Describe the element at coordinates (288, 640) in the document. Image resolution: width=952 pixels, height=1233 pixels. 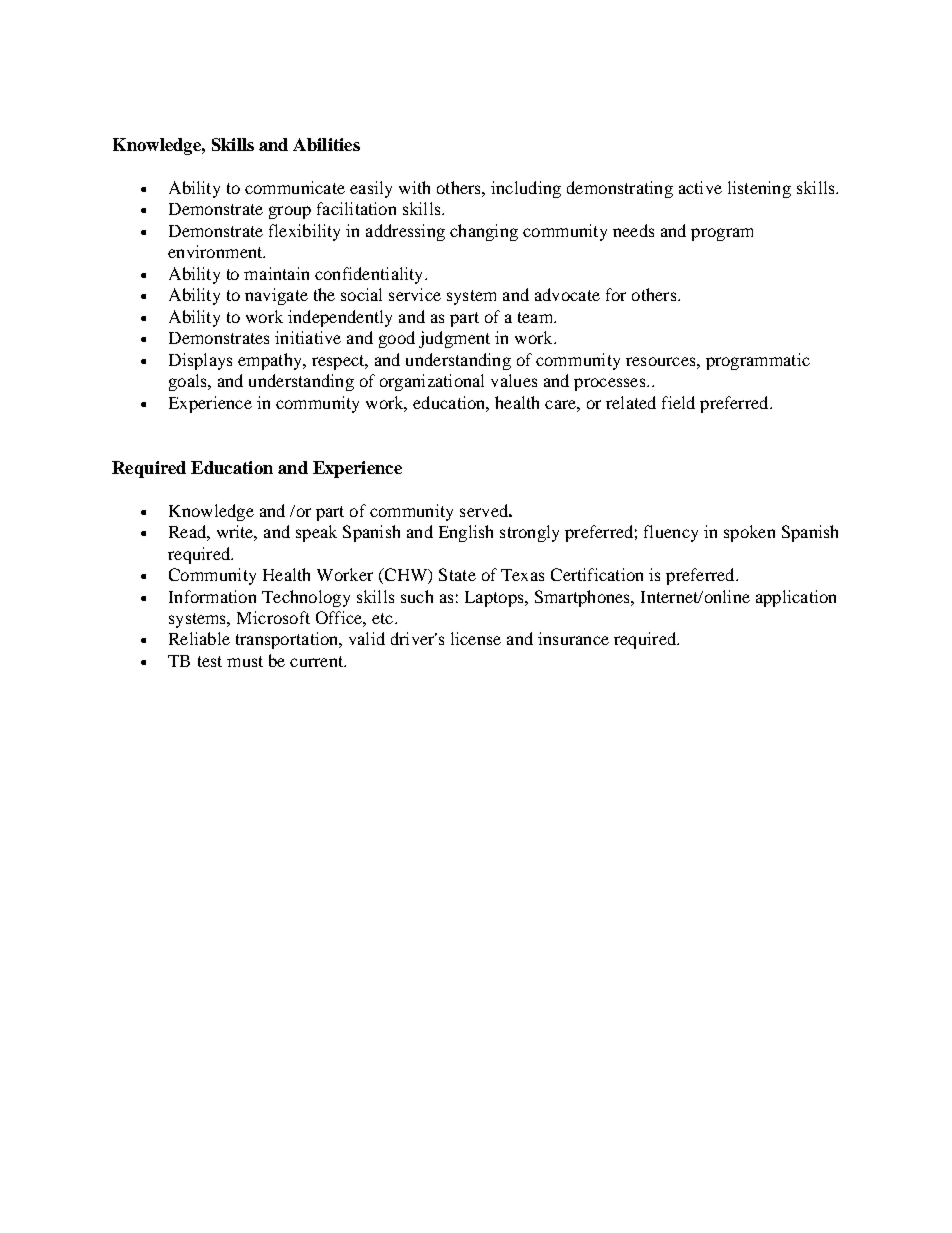
I see `transportation` at that location.
